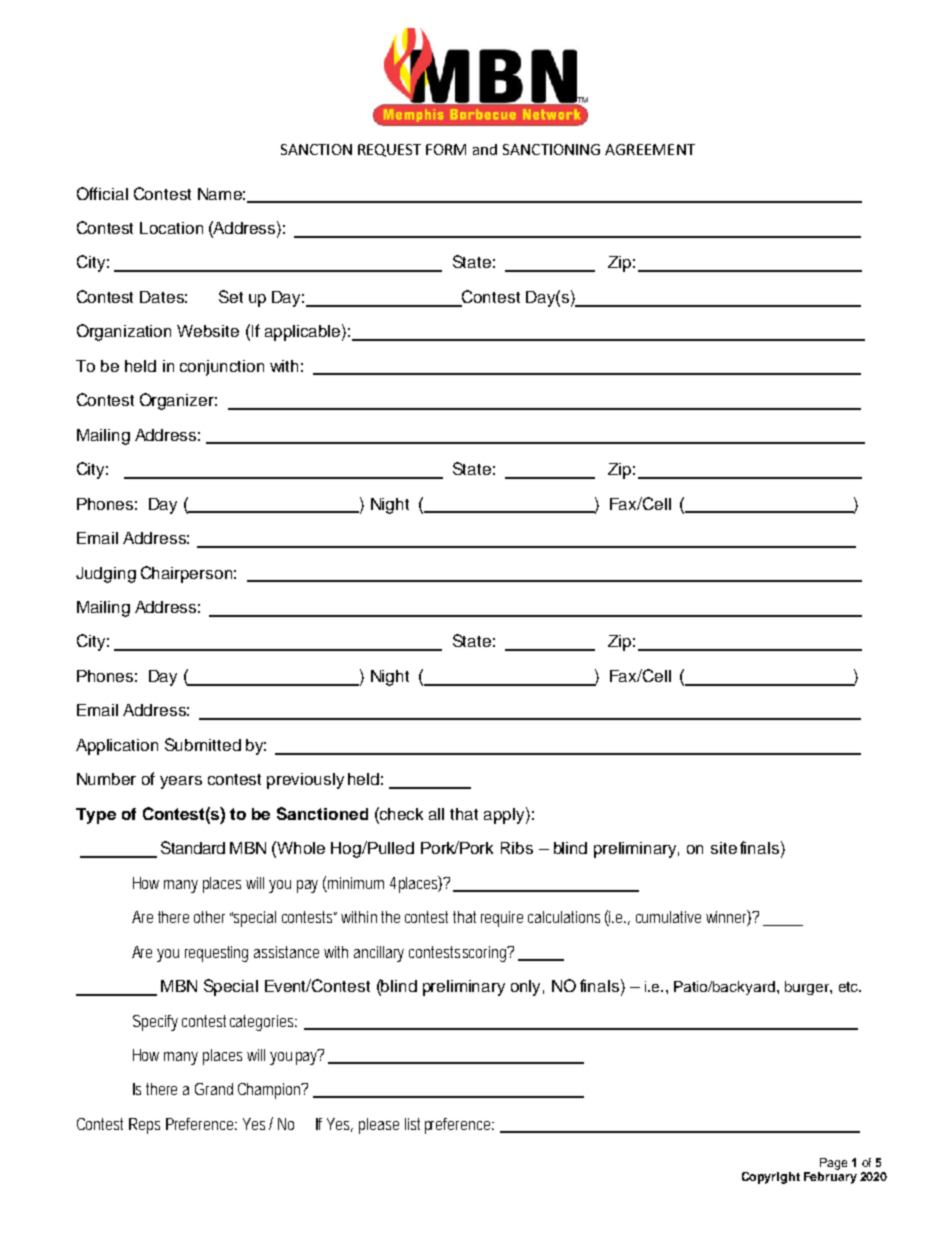  I want to click on Website, so click(208, 331).
